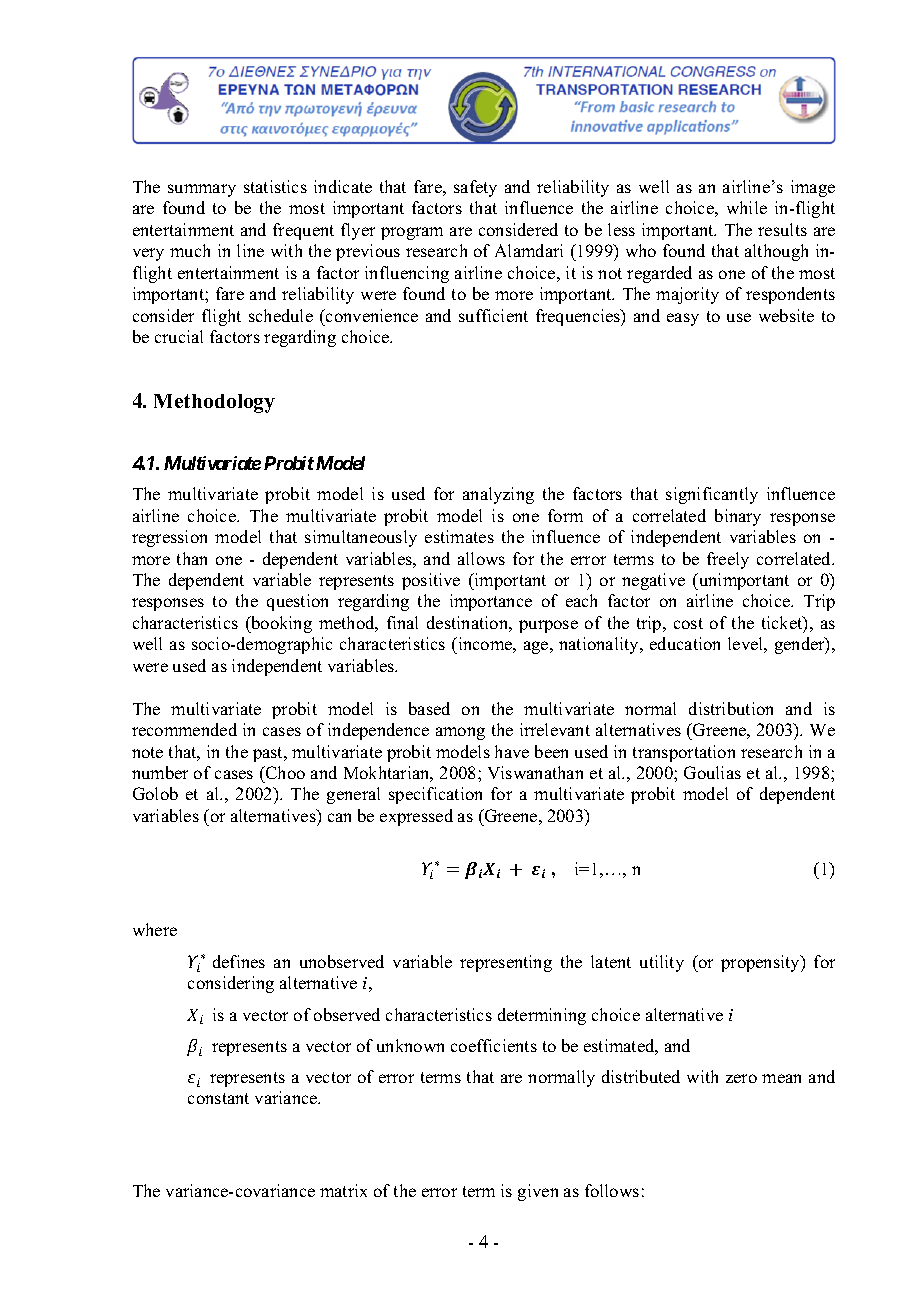 The height and width of the screenshot is (1308, 924). Describe the element at coordinates (731, 708) in the screenshot. I see `distribution` at that location.
